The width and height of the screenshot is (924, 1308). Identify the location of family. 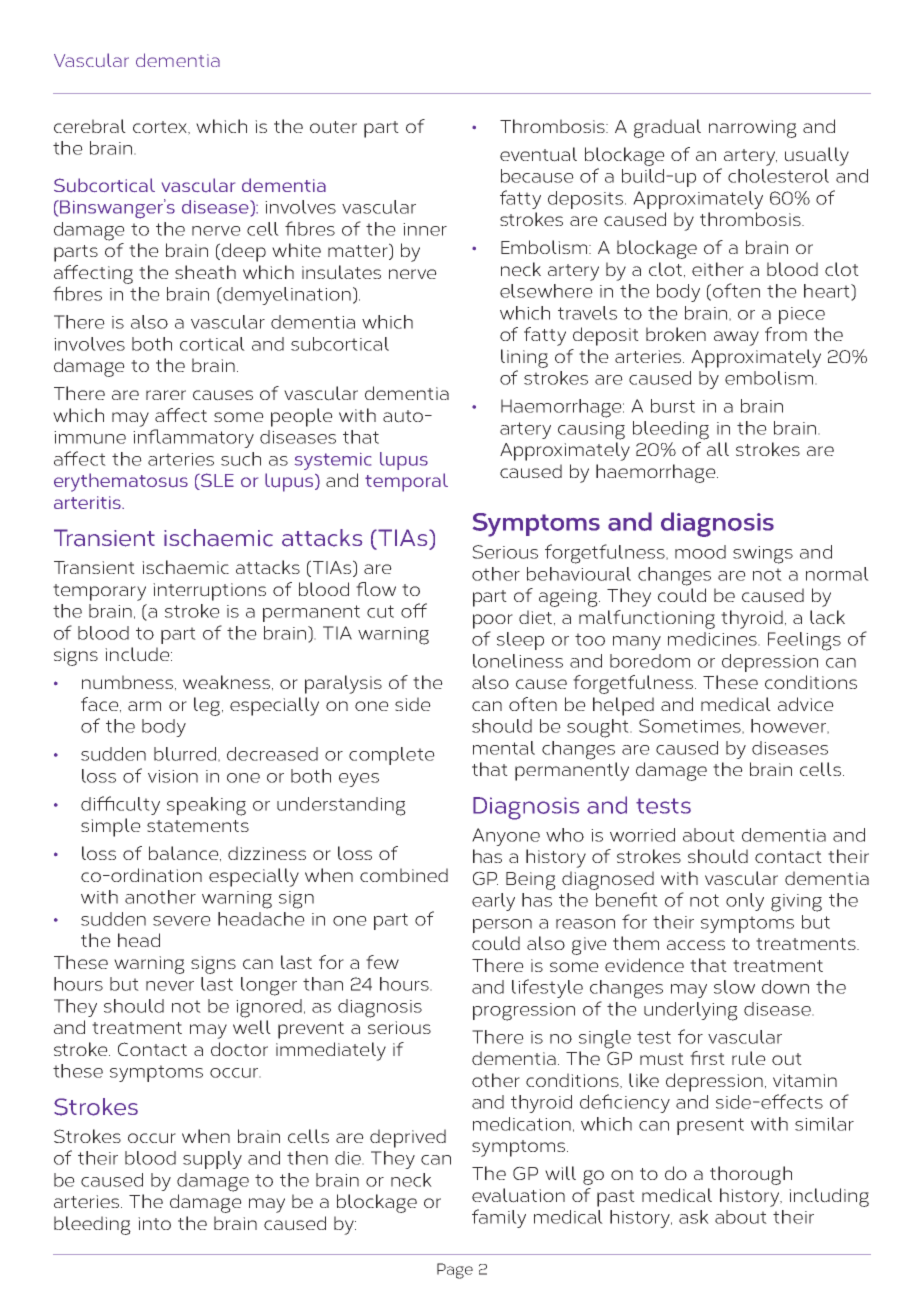
(499, 1218).
